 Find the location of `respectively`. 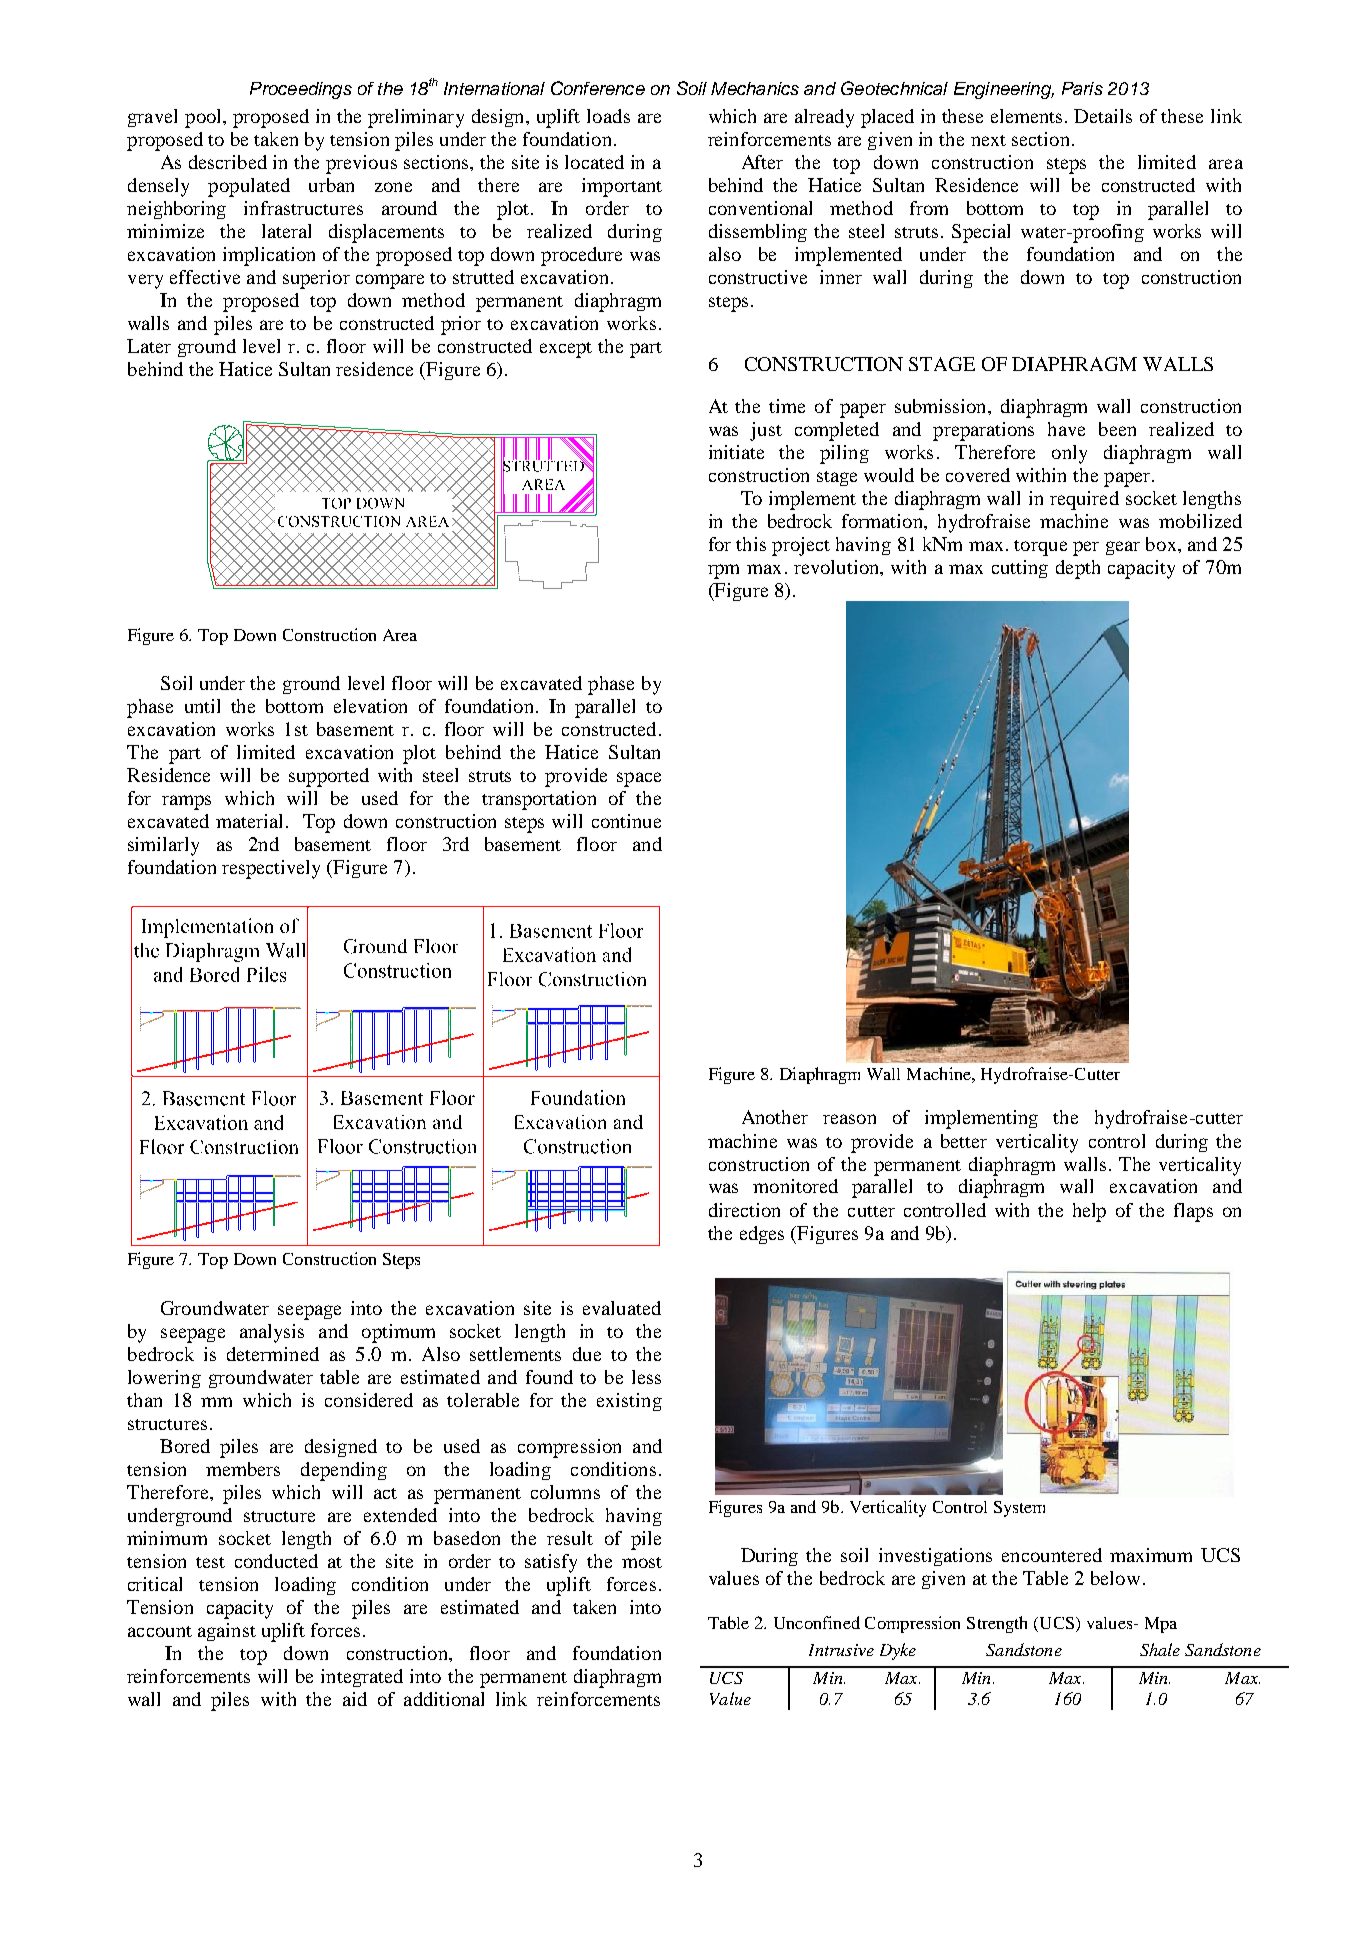

respectively is located at coordinates (271, 869).
